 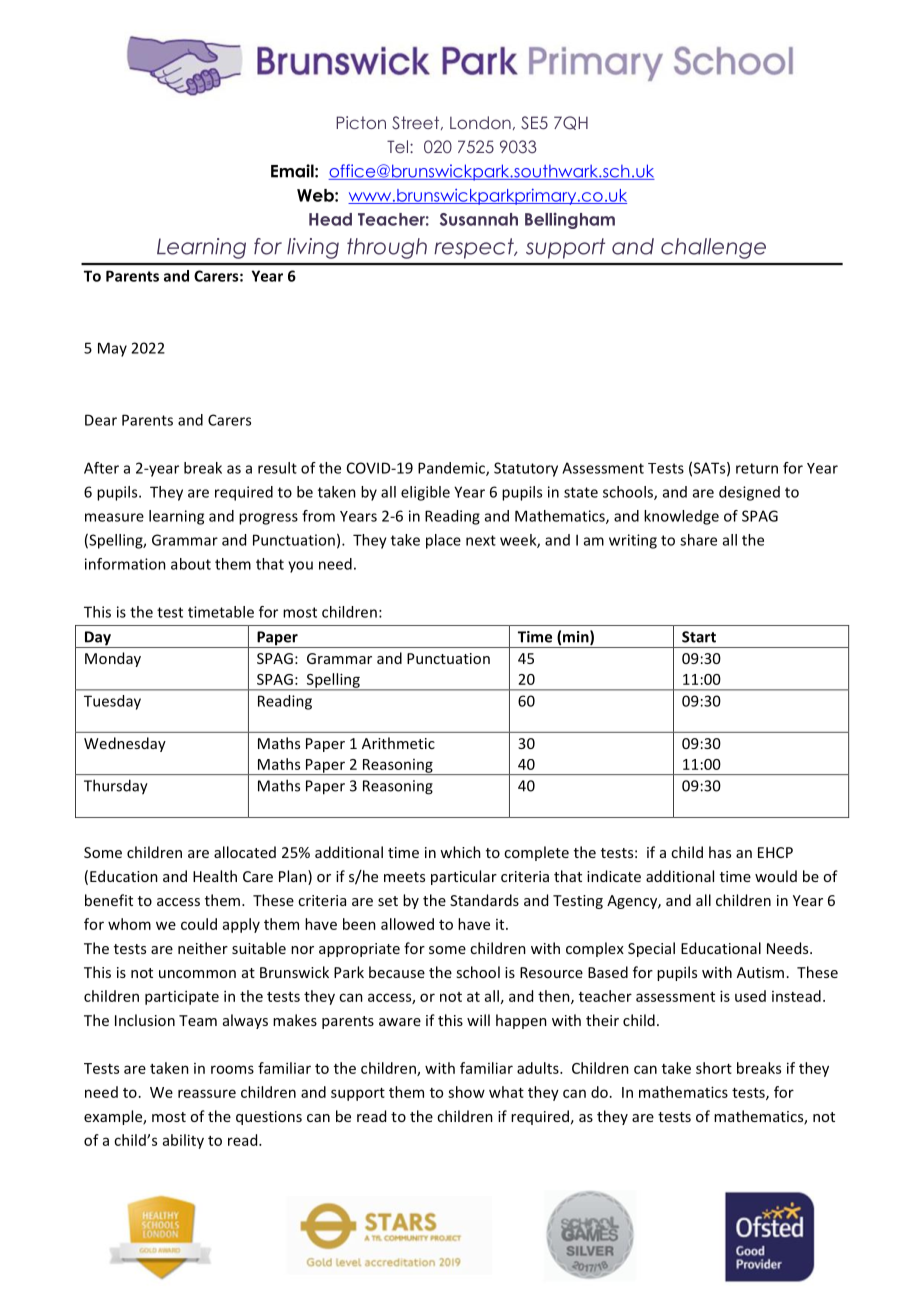 I want to click on Tel, so click(x=397, y=146).
